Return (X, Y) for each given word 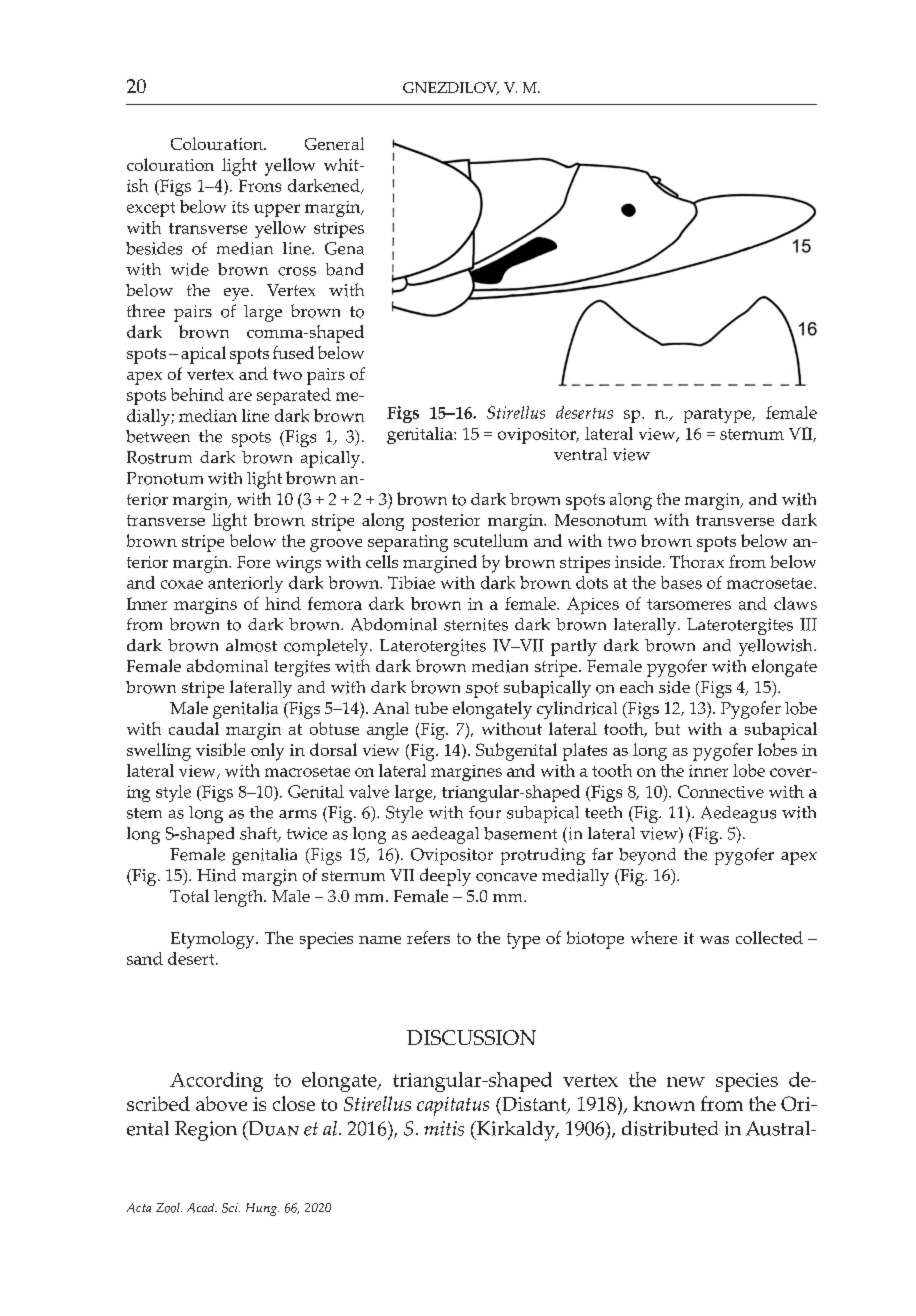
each (636, 687)
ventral (580, 454)
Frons (260, 185)
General (334, 143)
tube (431, 708)
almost (251, 645)
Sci (231, 1208)
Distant (534, 1105)
